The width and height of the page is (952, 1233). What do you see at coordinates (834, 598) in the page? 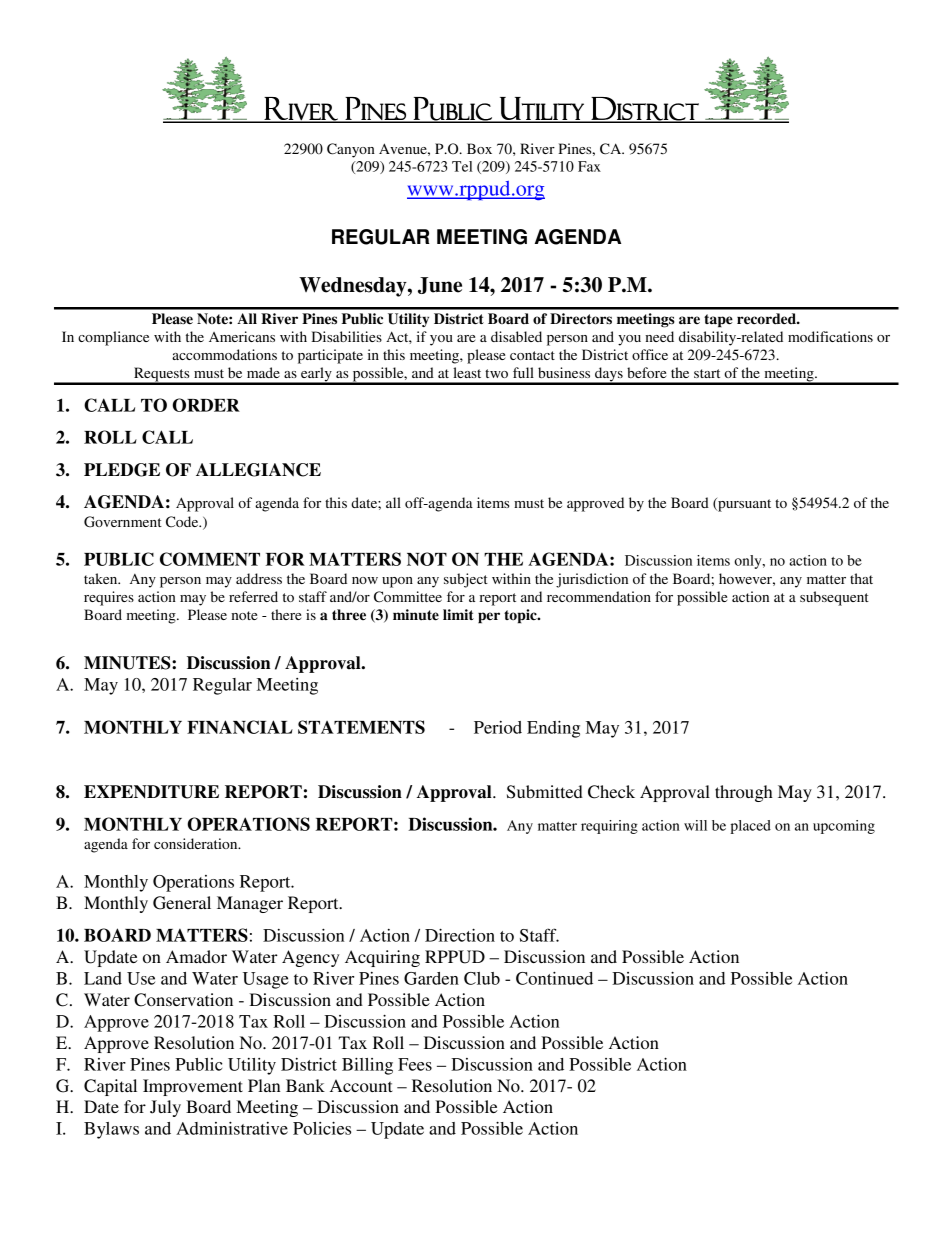
I see `subsequent` at bounding box center [834, 598].
